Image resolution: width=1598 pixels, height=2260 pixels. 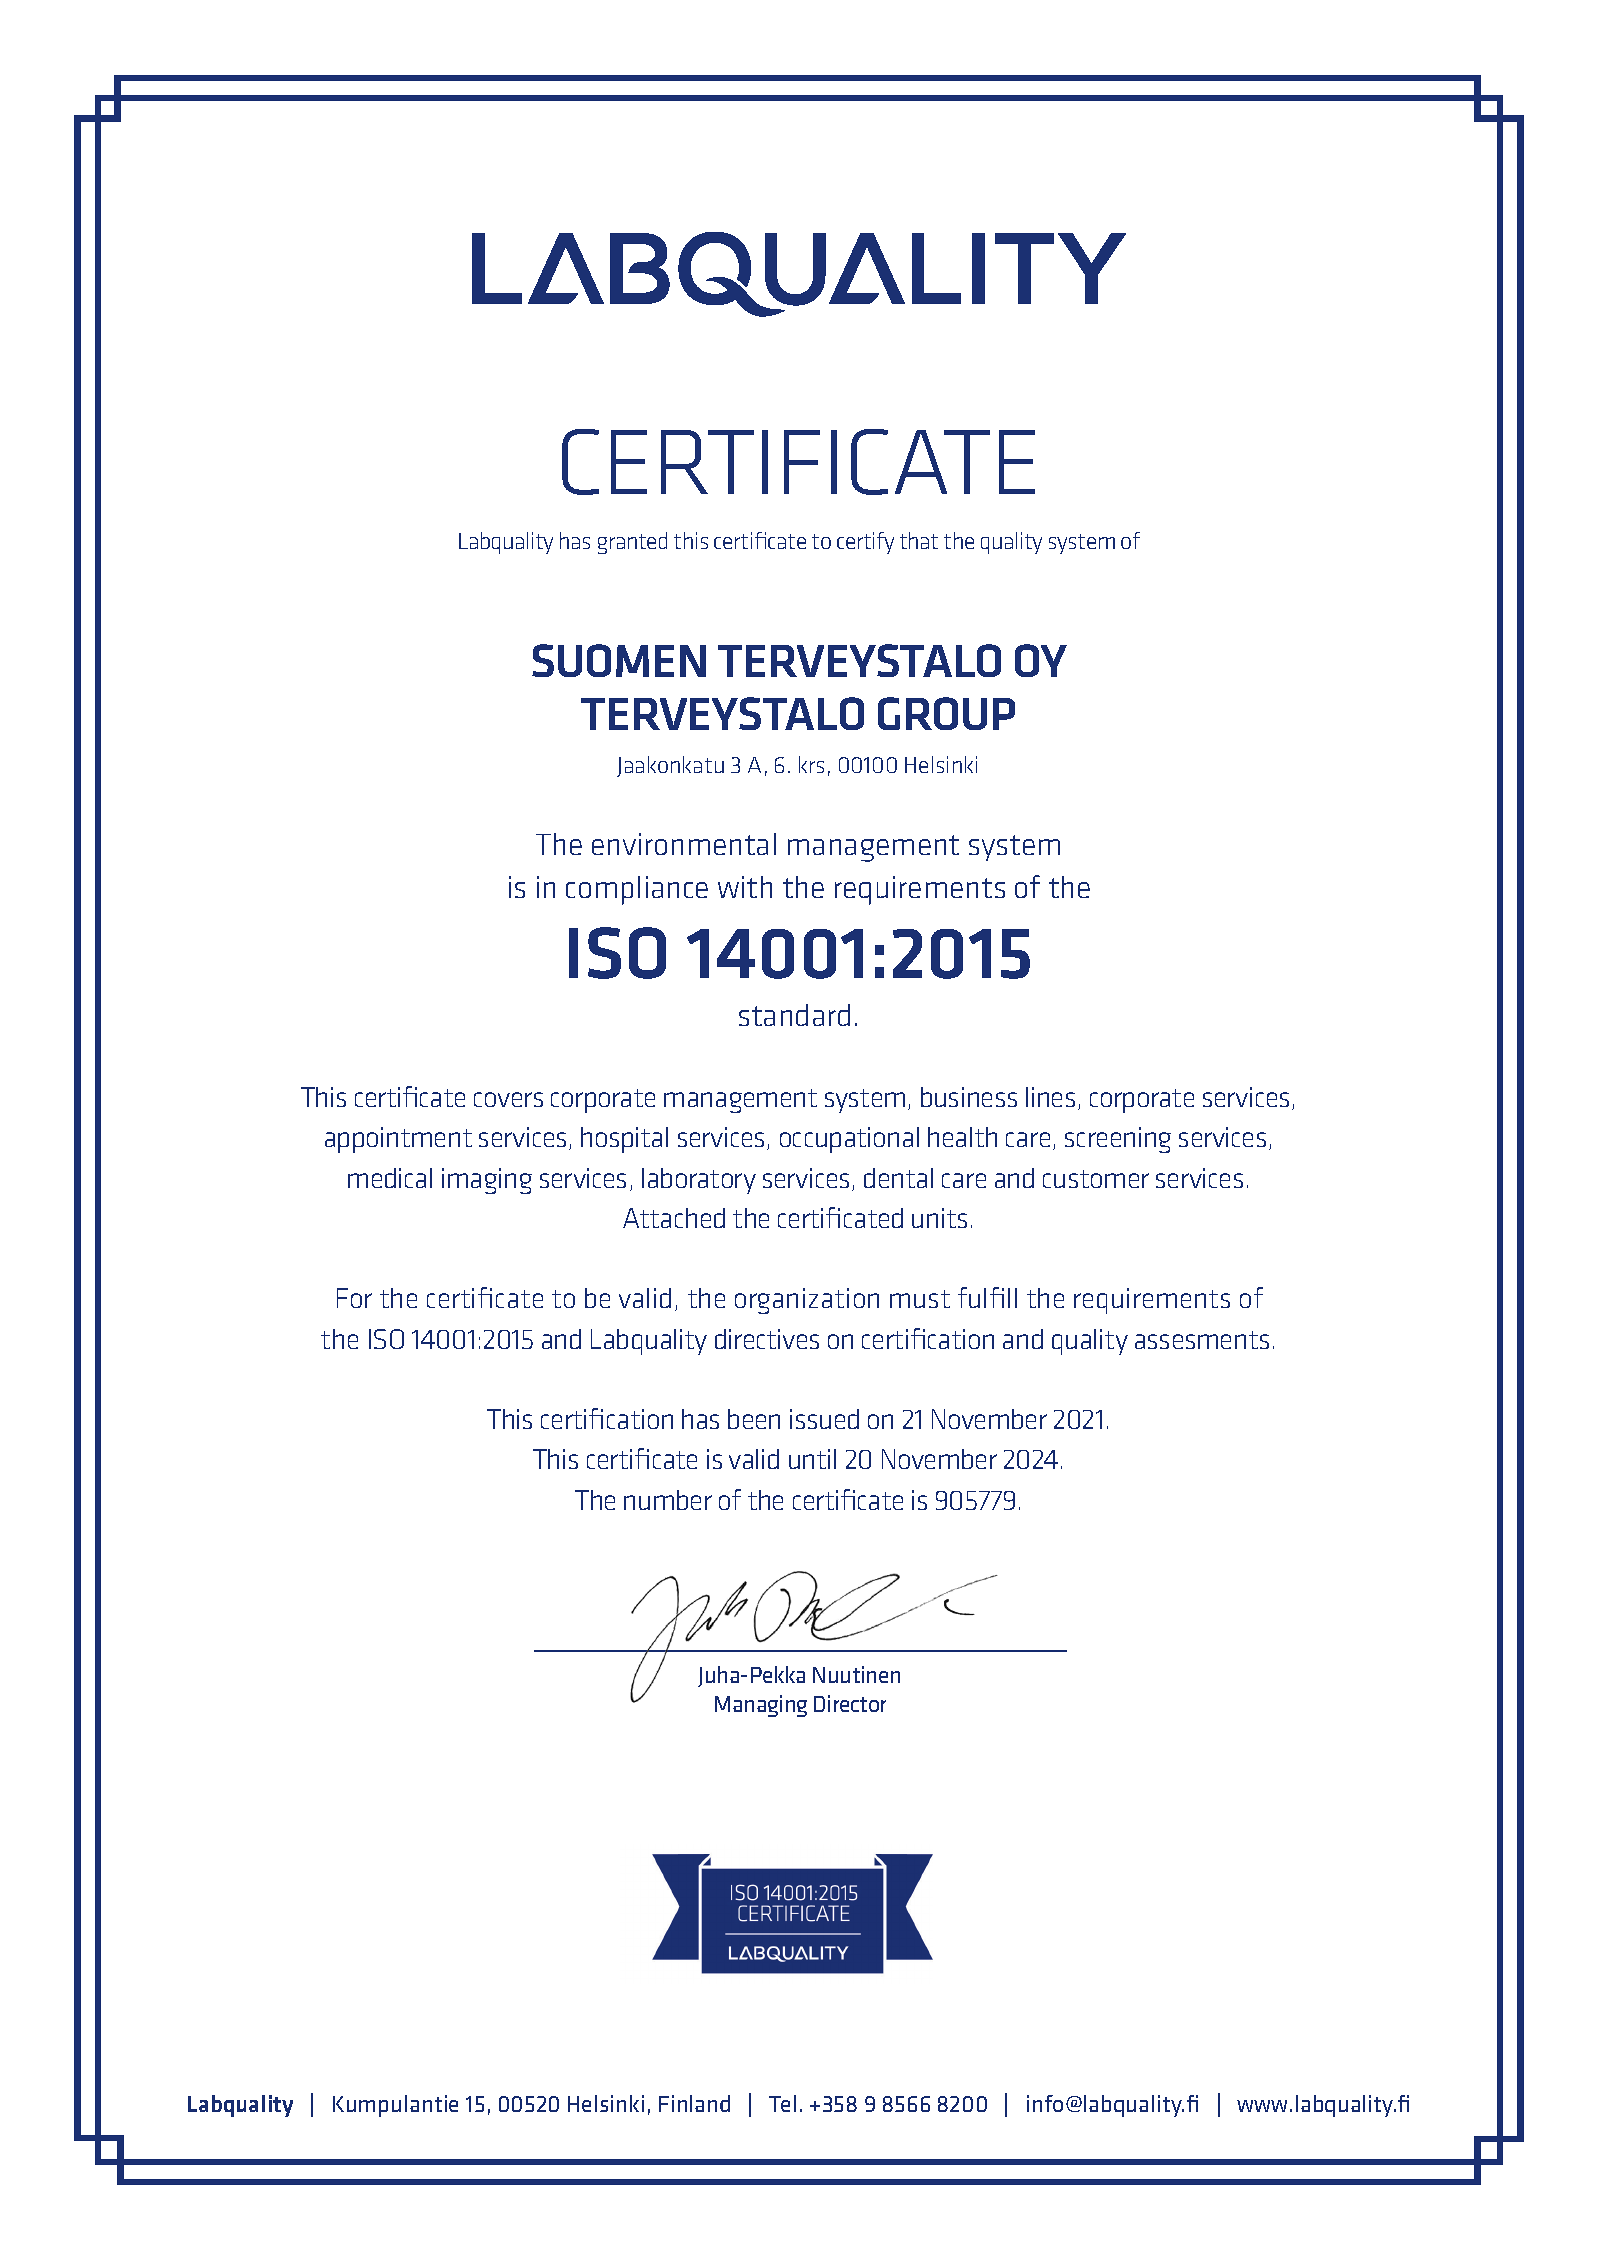 I want to click on until, so click(x=812, y=1459).
